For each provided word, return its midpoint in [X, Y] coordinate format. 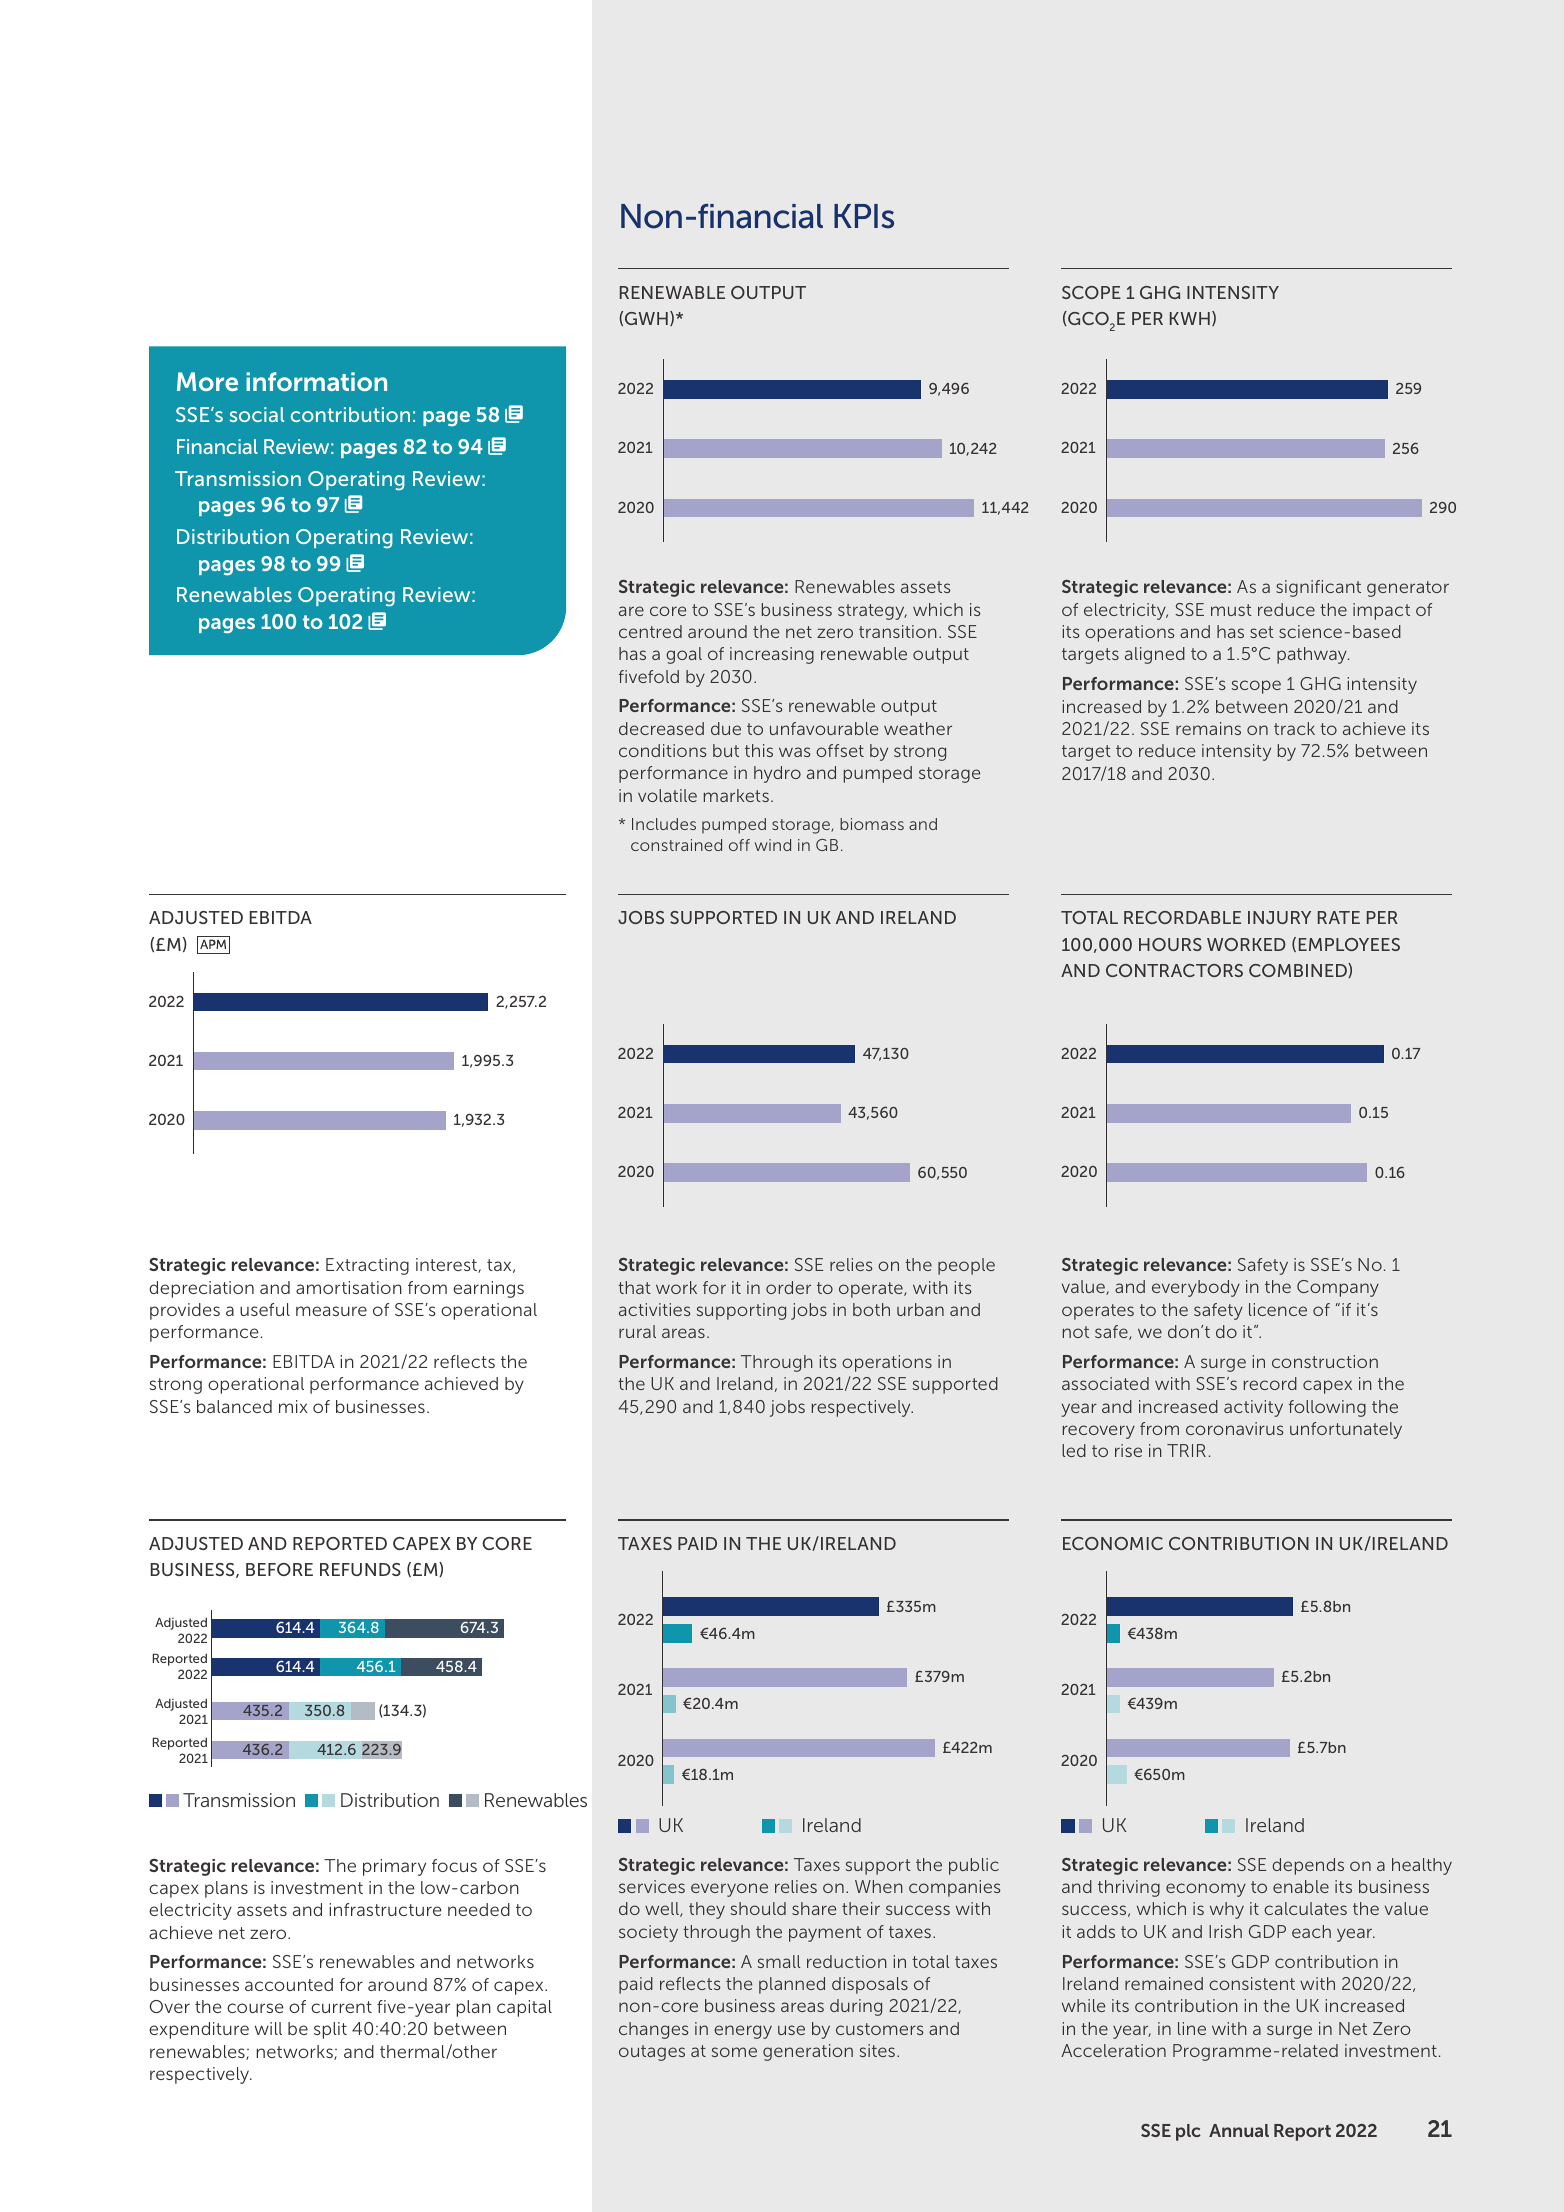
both [871, 1309]
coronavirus [1235, 1428]
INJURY [1279, 917]
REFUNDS [360, 1569]
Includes [664, 824]
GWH [646, 318]
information [316, 381]
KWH [1190, 318]
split [330, 2030]
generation [808, 2052]
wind [773, 845]
